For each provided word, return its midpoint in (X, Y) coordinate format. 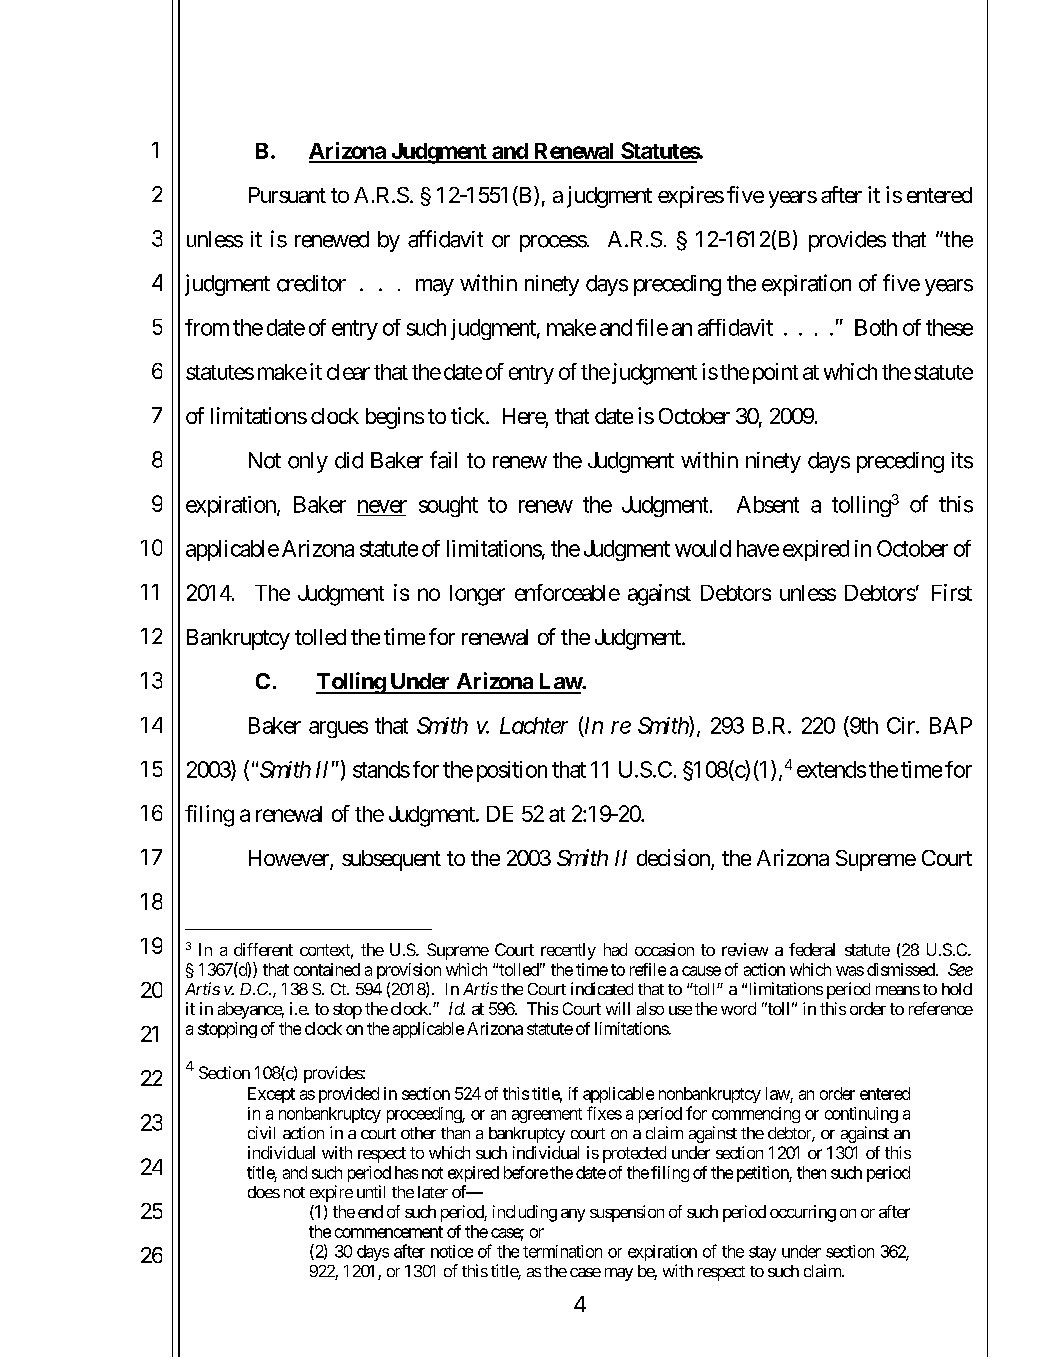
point (775, 373)
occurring (803, 1213)
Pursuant (287, 195)
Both (876, 327)
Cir (902, 725)
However (290, 859)
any (573, 1215)
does (264, 1192)
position (512, 771)
